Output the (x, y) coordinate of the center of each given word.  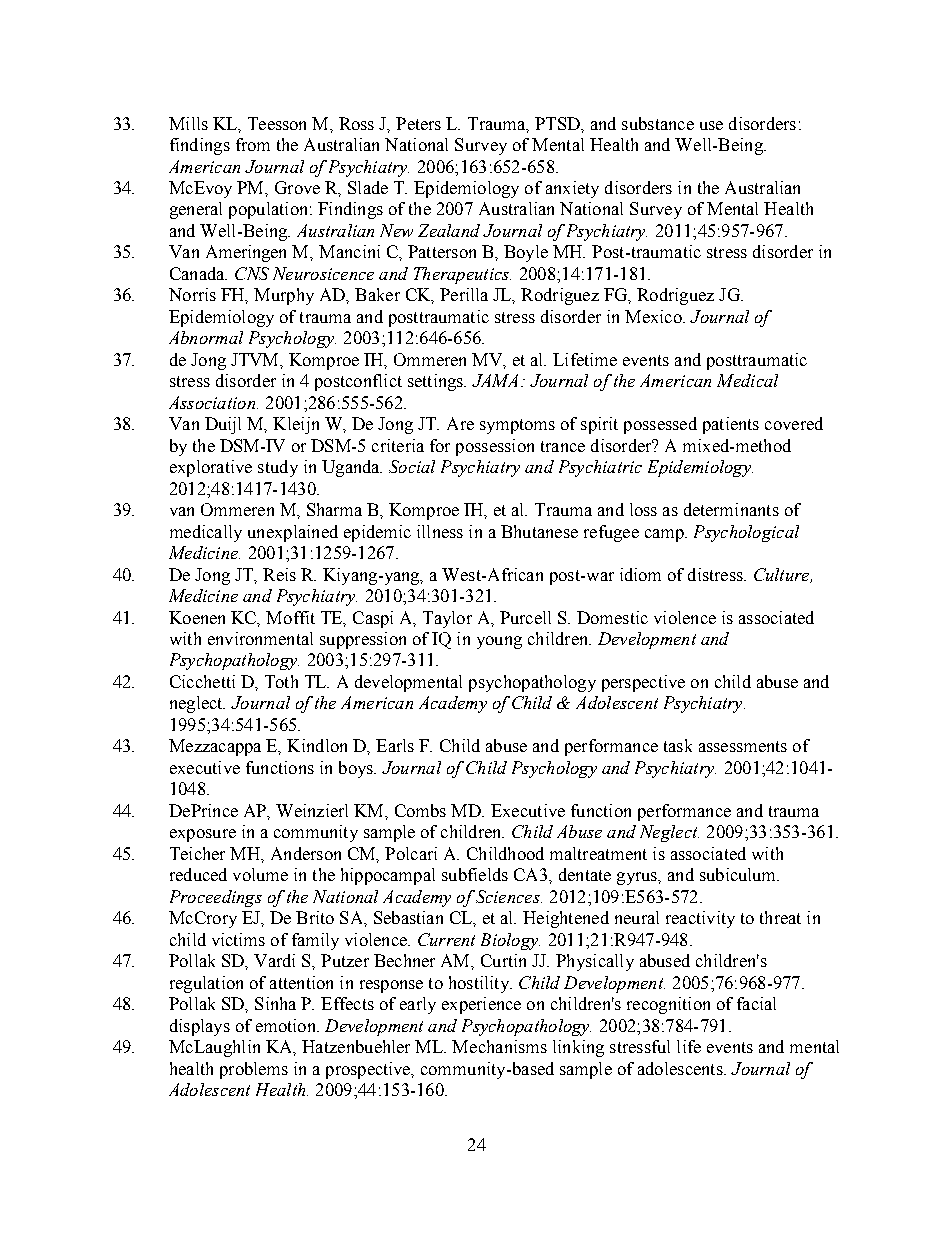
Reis (279, 574)
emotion (287, 1025)
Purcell (525, 617)
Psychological (746, 533)
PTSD (558, 123)
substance (658, 123)
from (253, 144)
